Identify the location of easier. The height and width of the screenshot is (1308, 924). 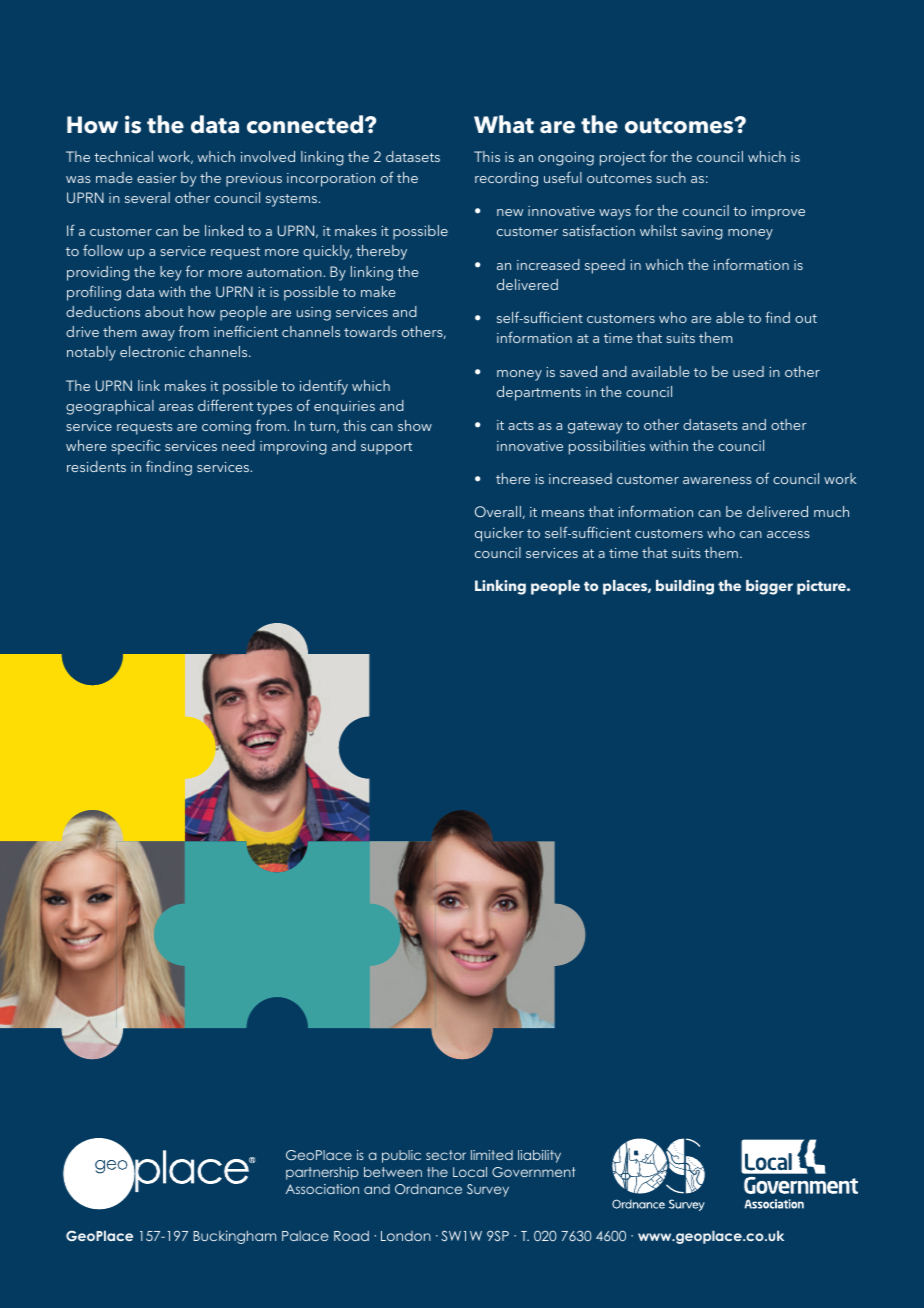
(157, 178).
